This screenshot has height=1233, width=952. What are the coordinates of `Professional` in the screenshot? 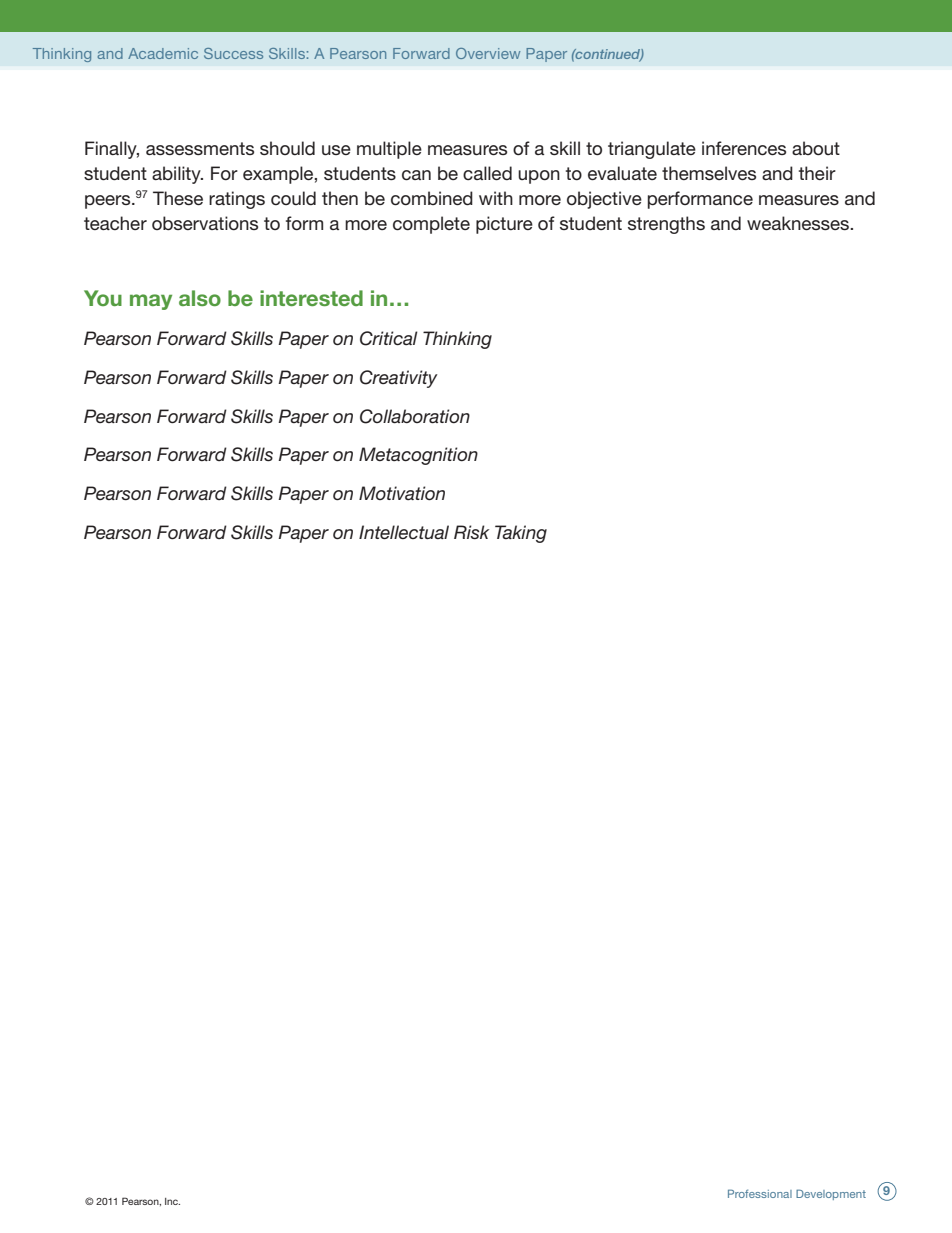 It's located at (760, 1193).
